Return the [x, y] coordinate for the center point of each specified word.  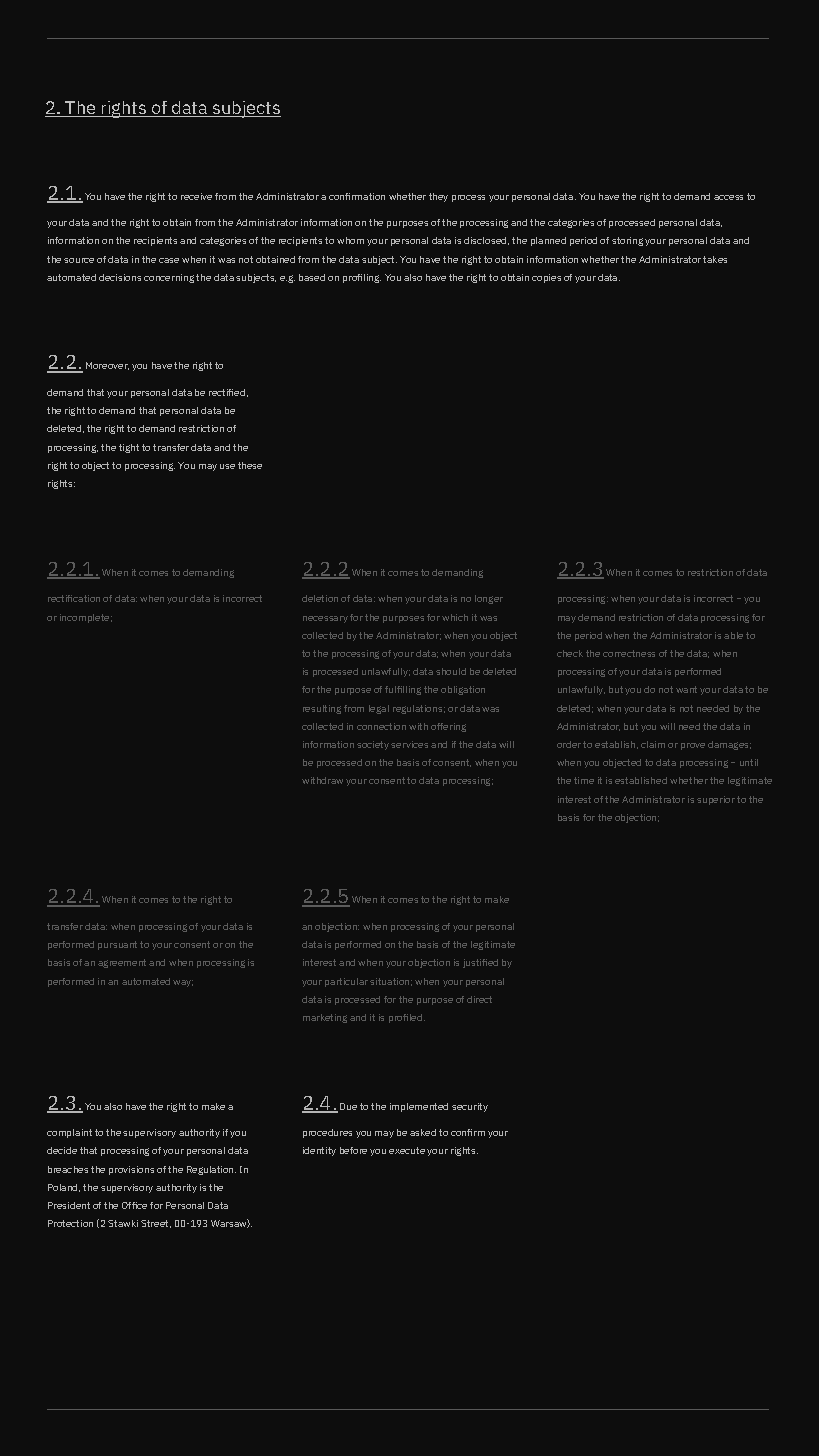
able [733, 635]
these [250, 465]
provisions [131, 1170]
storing [627, 241]
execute [407, 1150]
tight [129, 448]
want [686, 689]
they [438, 197]
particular [346, 982]
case [169, 260]
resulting [322, 709]
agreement [122, 963]
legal [379, 709]
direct [479, 999]
